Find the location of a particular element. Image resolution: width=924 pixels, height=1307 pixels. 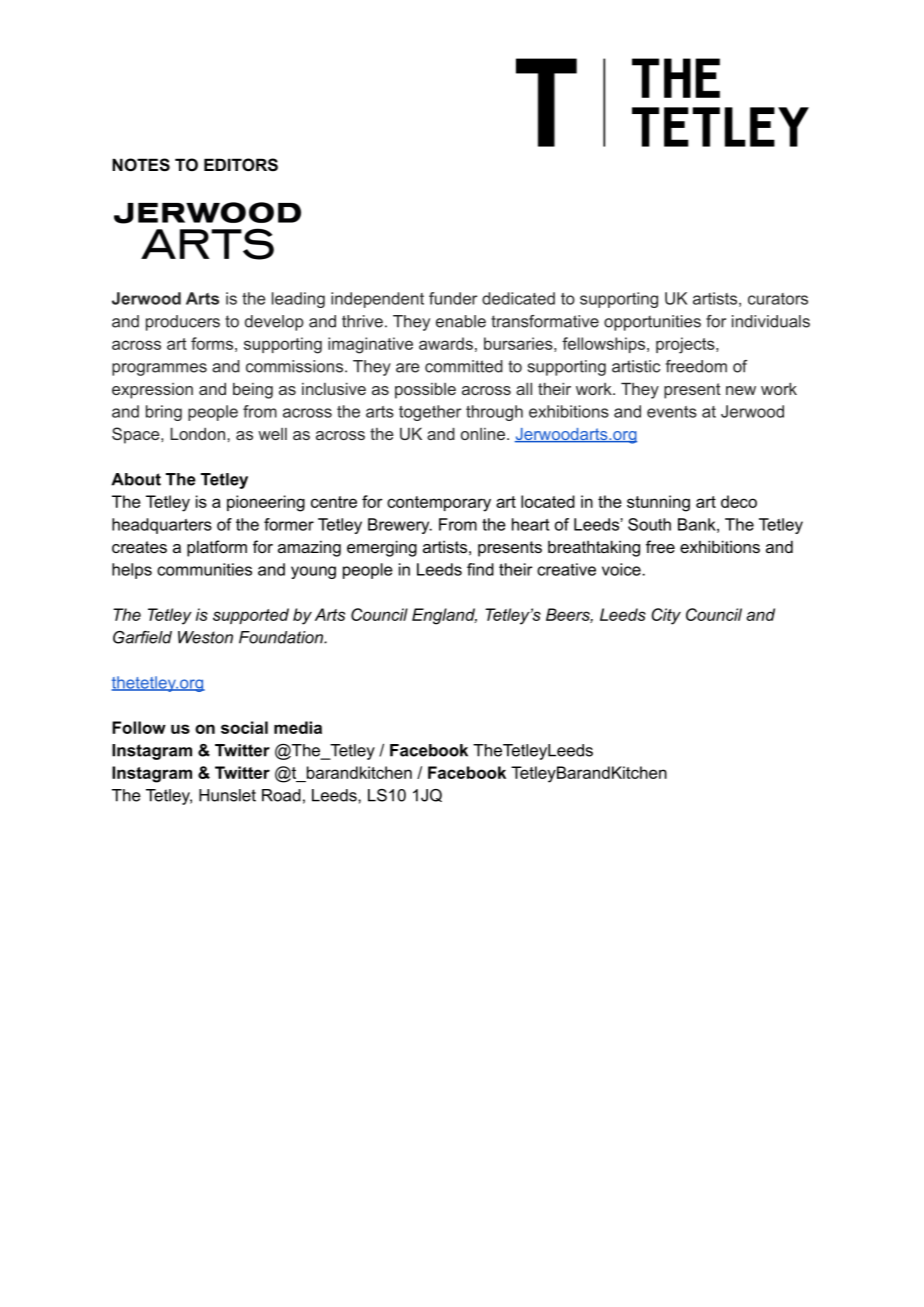

EDITORS is located at coordinates (241, 165).
